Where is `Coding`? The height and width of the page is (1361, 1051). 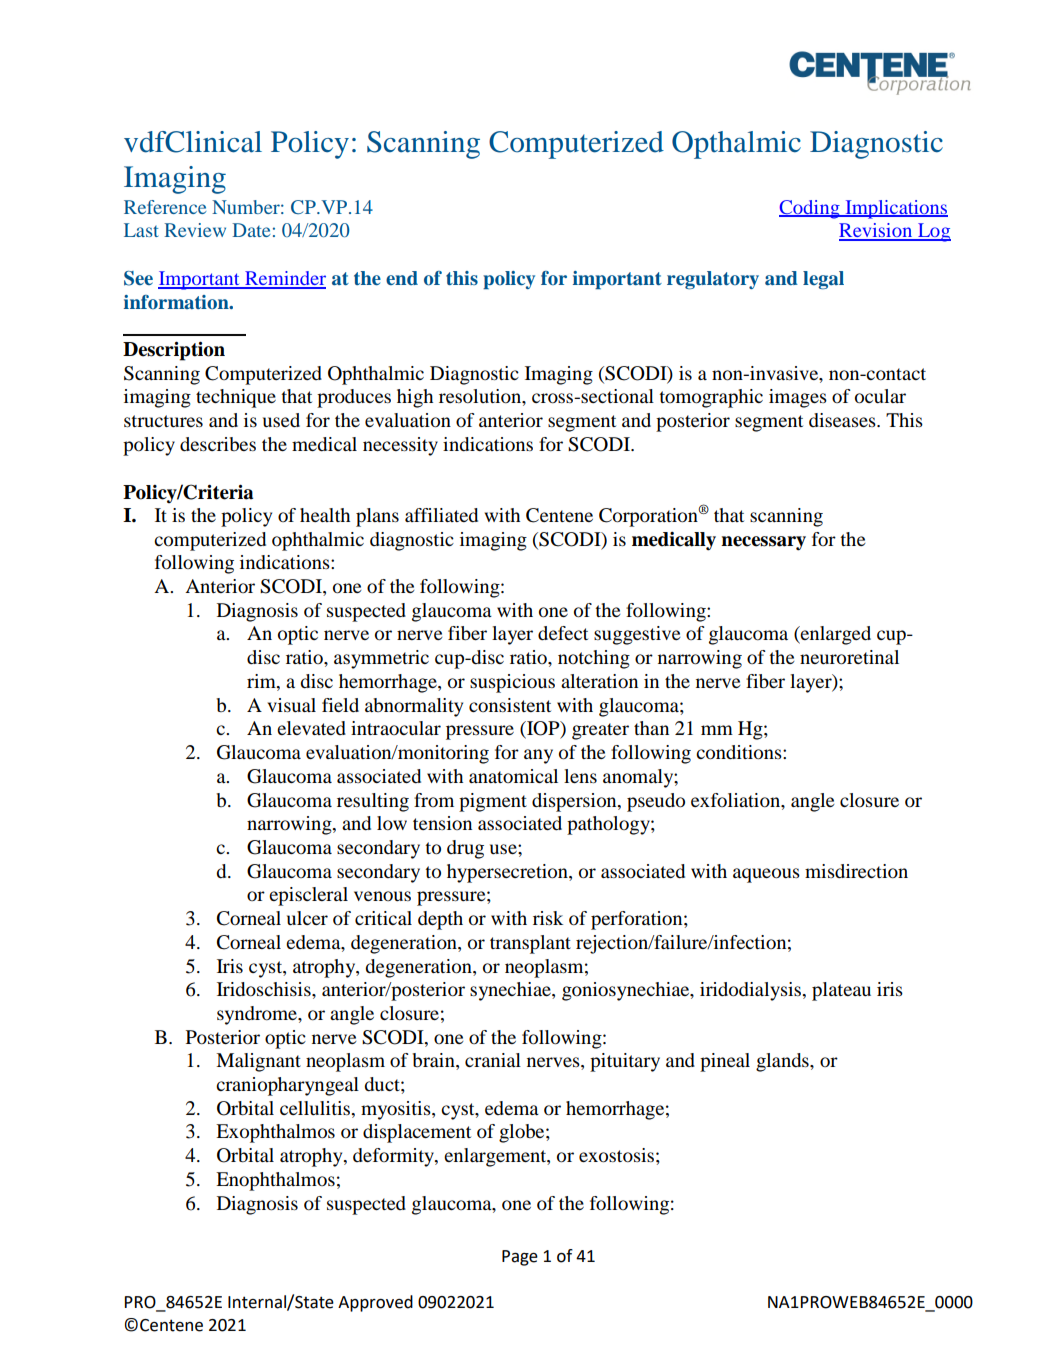
Coding is located at coordinates (810, 209).
